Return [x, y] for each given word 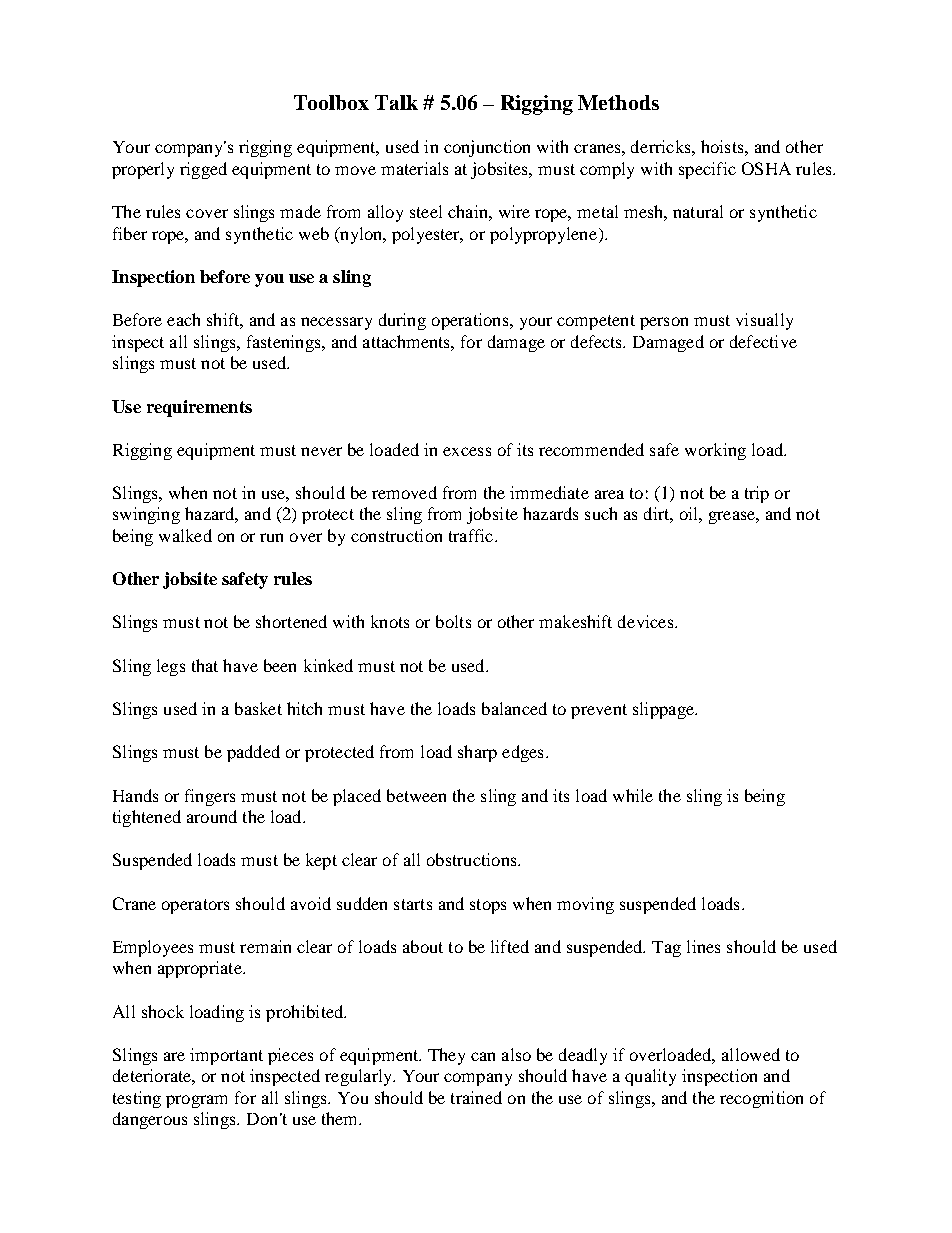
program [196, 1101]
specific [707, 170]
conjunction [487, 148]
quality [650, 1077]
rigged [203, 170]
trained [476, 1097]
